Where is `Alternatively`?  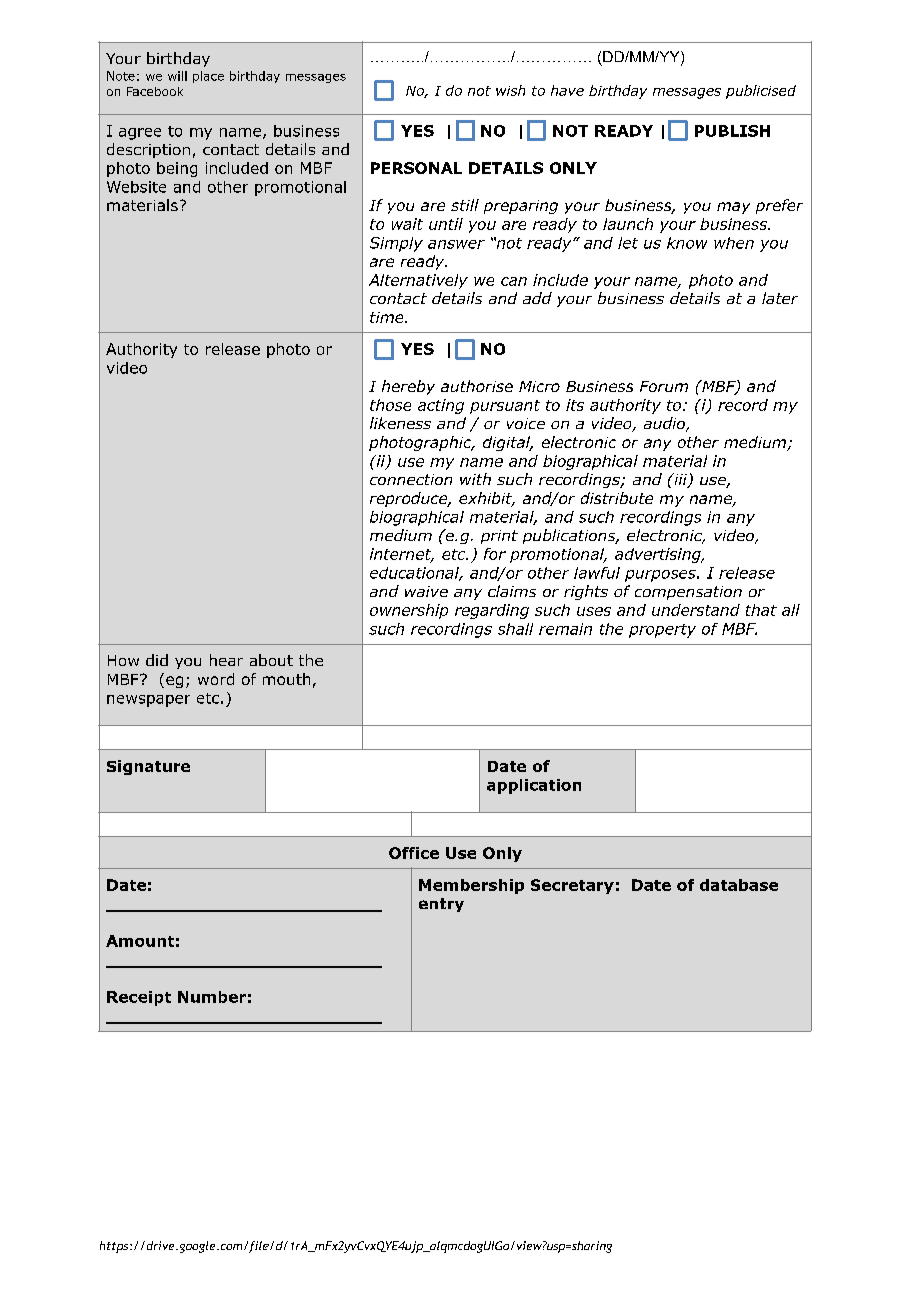 Alternatively is located at coordinates (418, 281).
